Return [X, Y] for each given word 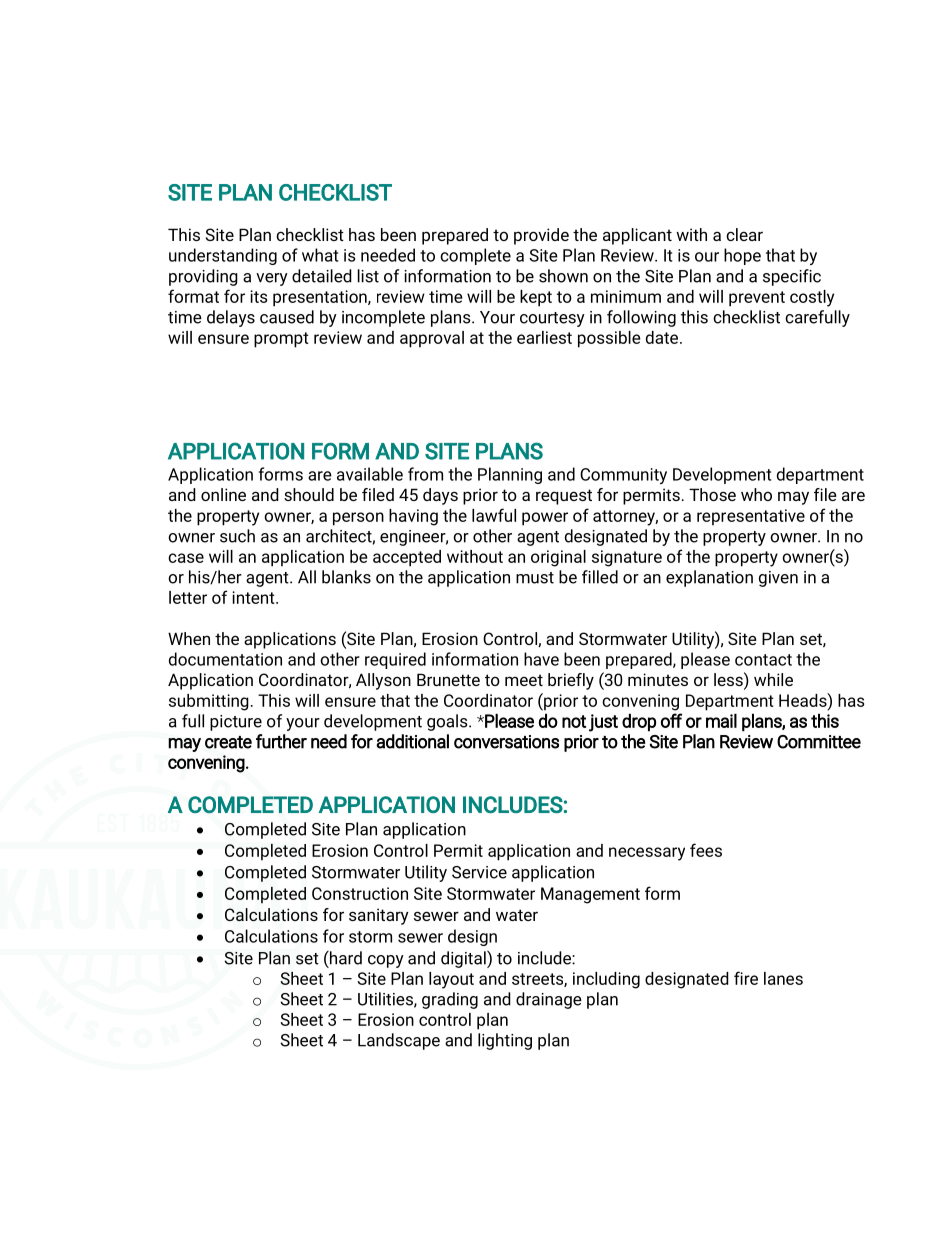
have [541, 659]
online [223, 494]
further [281, 741]
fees [706, 850]
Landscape [399, 1041]
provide [541, 236]
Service [479, 872]
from [425, 474]
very [272, 279]
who [756, 494]
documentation [225, 659]
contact [763, 660]
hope [742, 256]
